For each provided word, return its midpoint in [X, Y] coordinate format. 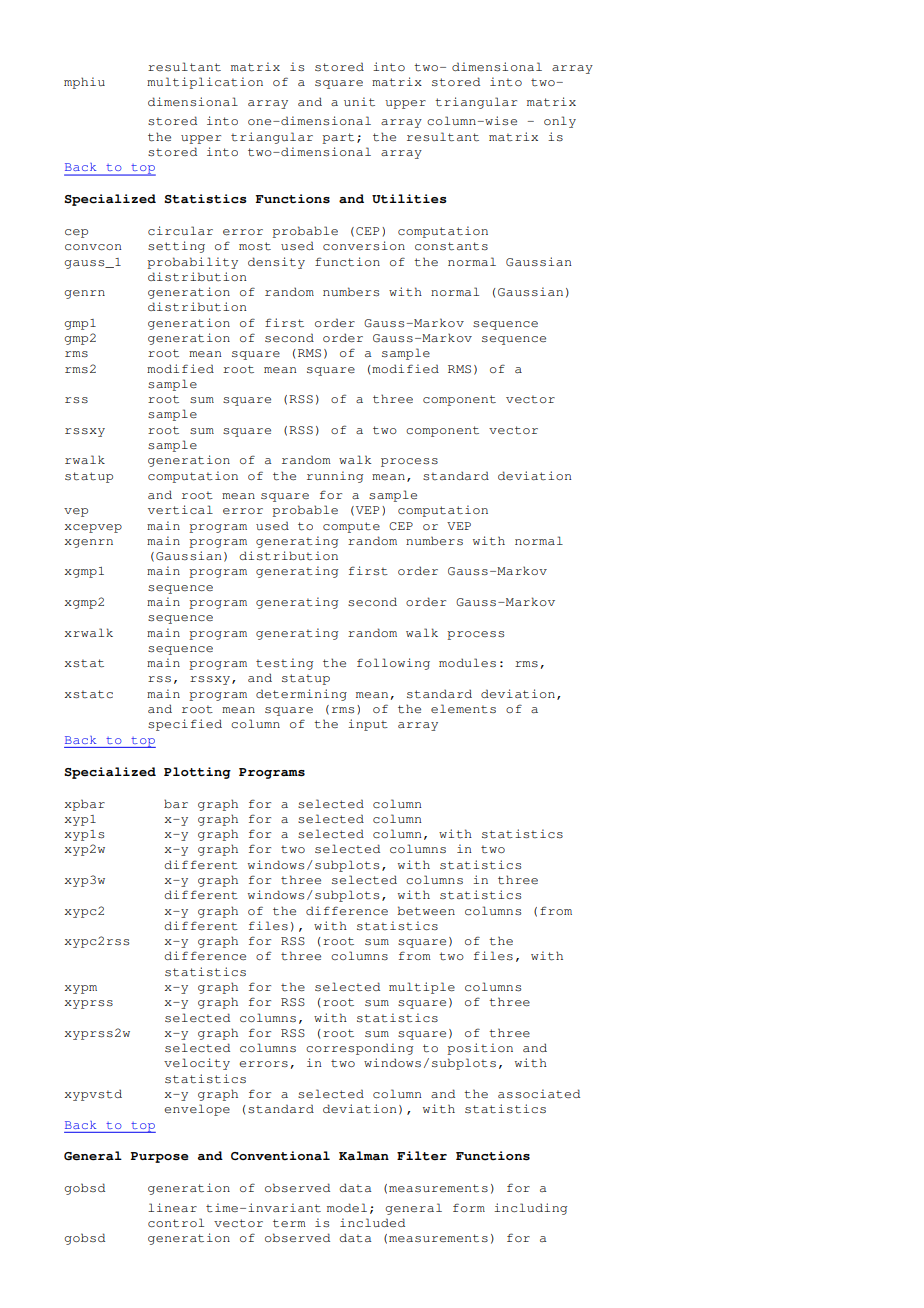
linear [172, 1208]
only [560, 122]
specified [185, 725]
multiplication [205, 83]
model [347, 1207]
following [393, 664]
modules [467, 662]
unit [359, 102]
